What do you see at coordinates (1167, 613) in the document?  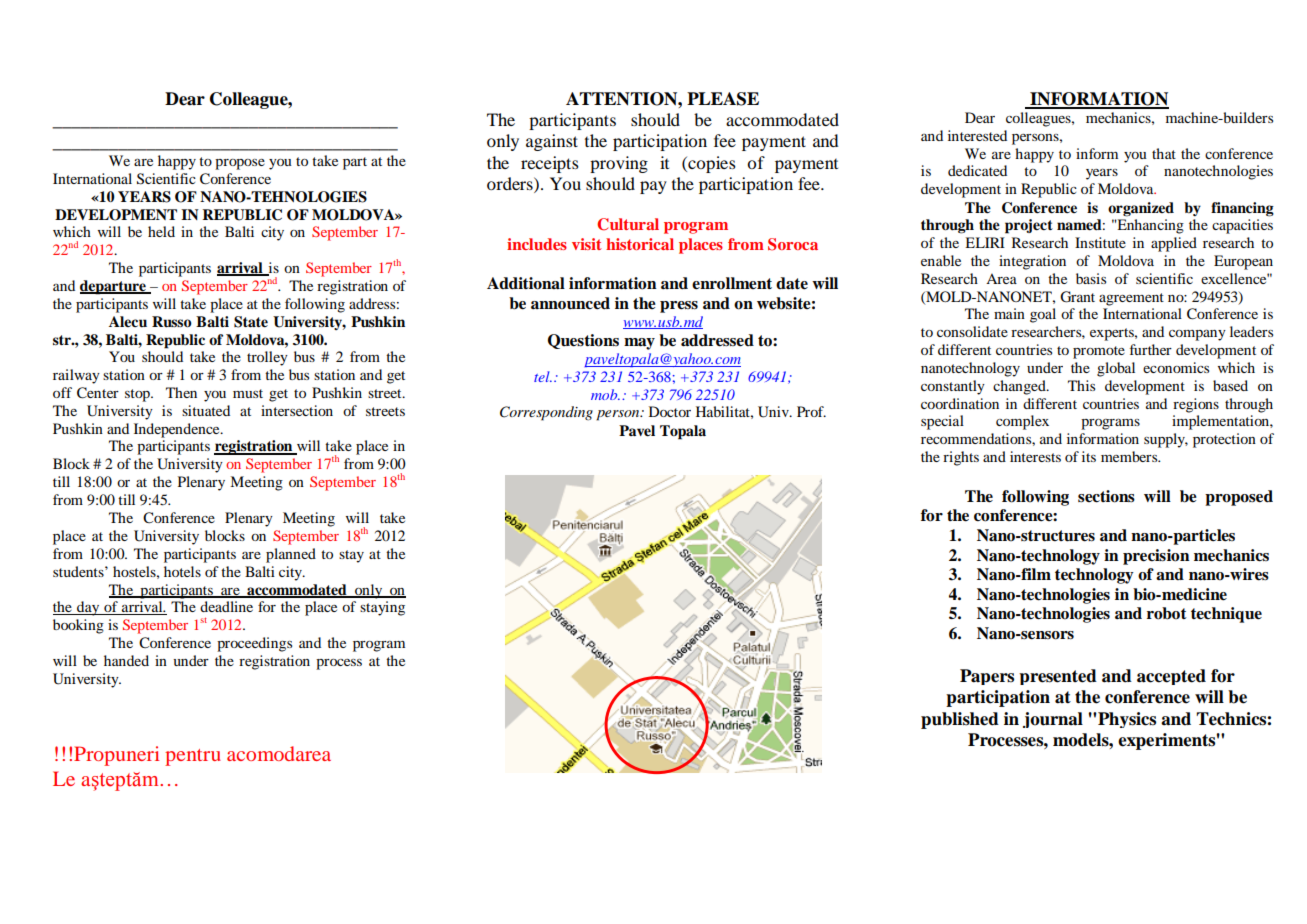 I see `robot` at bounding box center [1167, 613].
